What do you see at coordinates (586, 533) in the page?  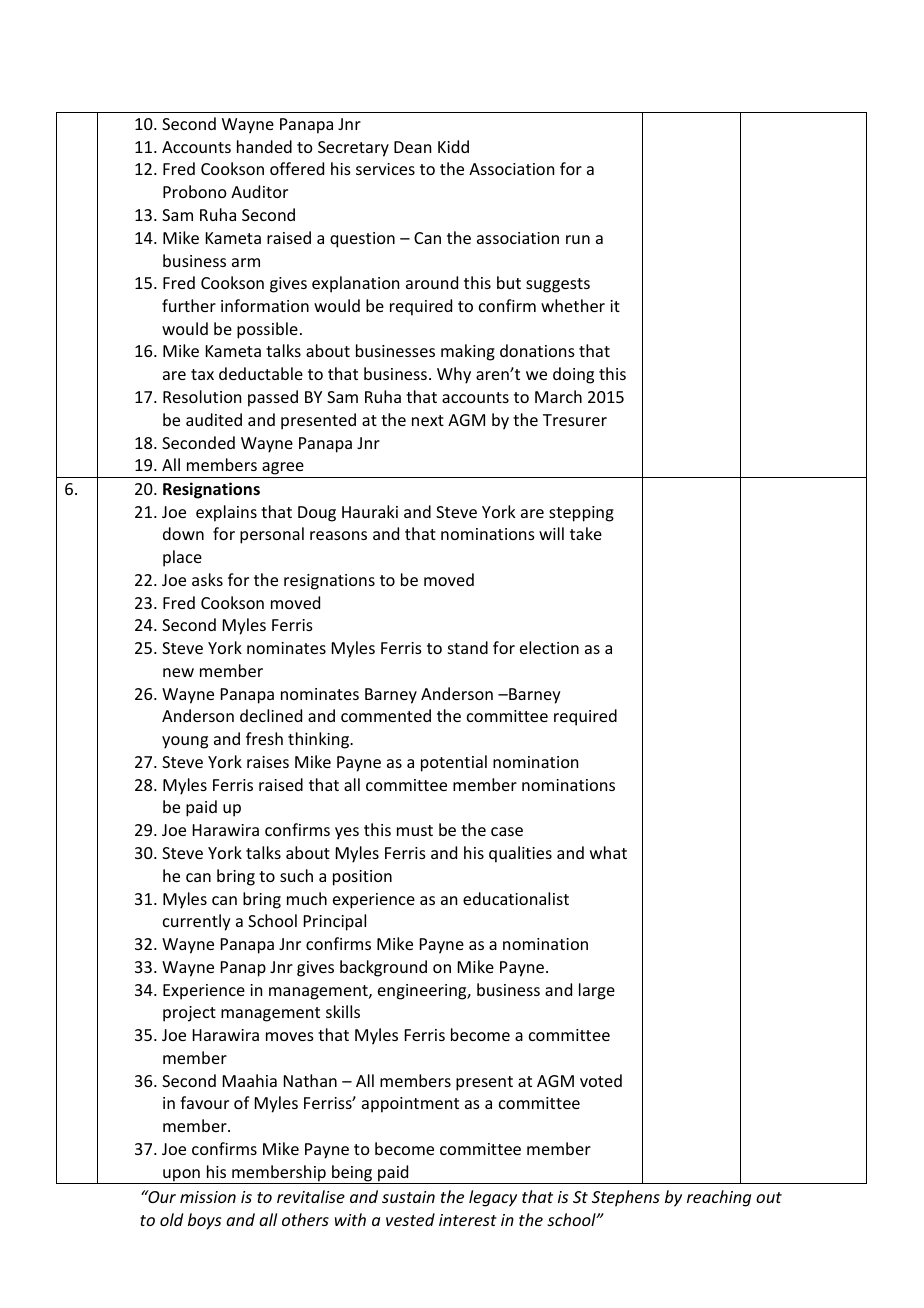 I see `take` at bounding box center [586, 533].
